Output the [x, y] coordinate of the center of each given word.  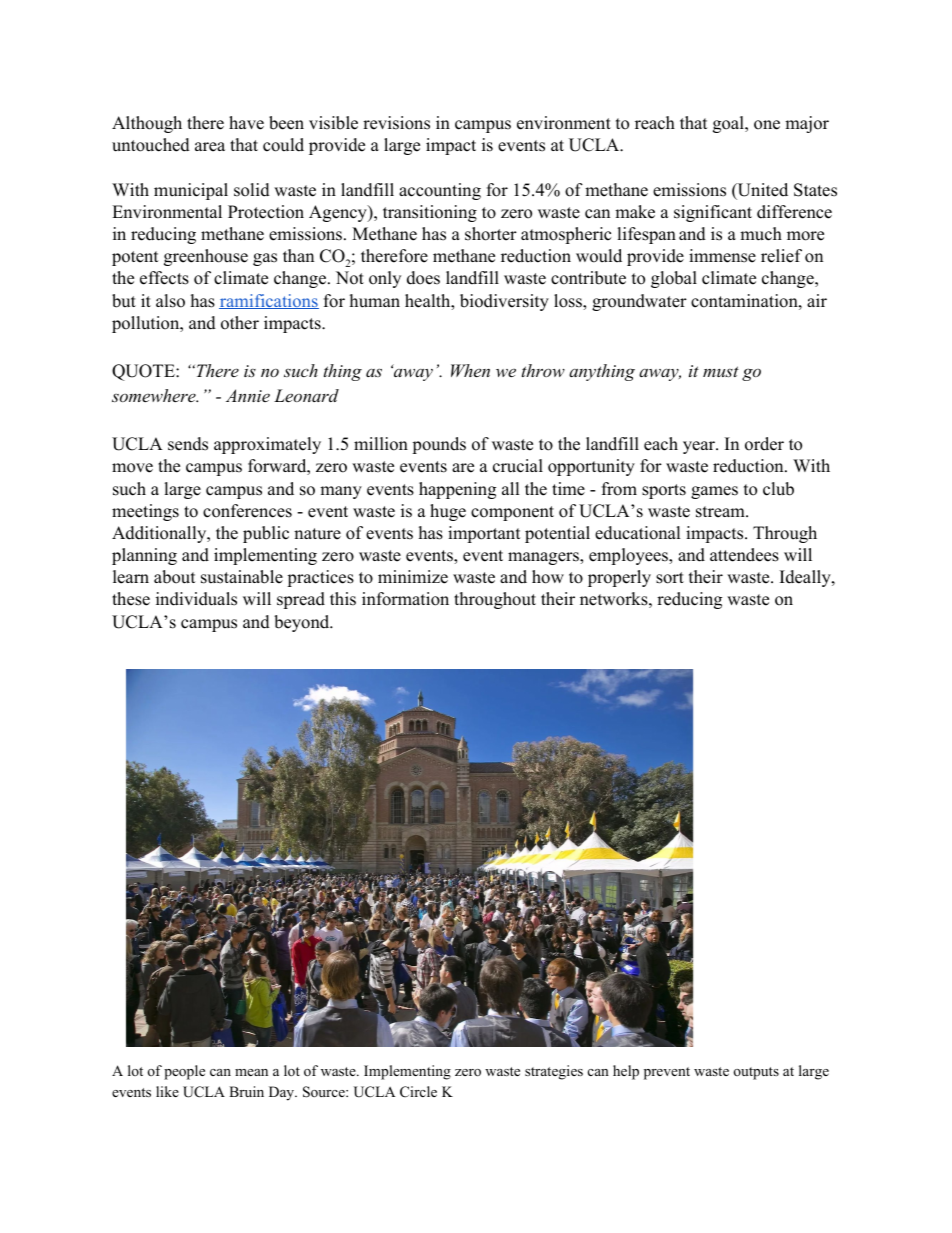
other [240, 323]
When [470, 370]
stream [721, 512]
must [721, 371]
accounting [440, 191]
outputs [756, 1073]
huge [448, 512]
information [405, 599]
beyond [303, 623]
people [184, 1072]
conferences [247, 511]
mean [251, 1072]
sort [670, 578]
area [210, 147]
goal [729, 124]
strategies [554, 1072]
